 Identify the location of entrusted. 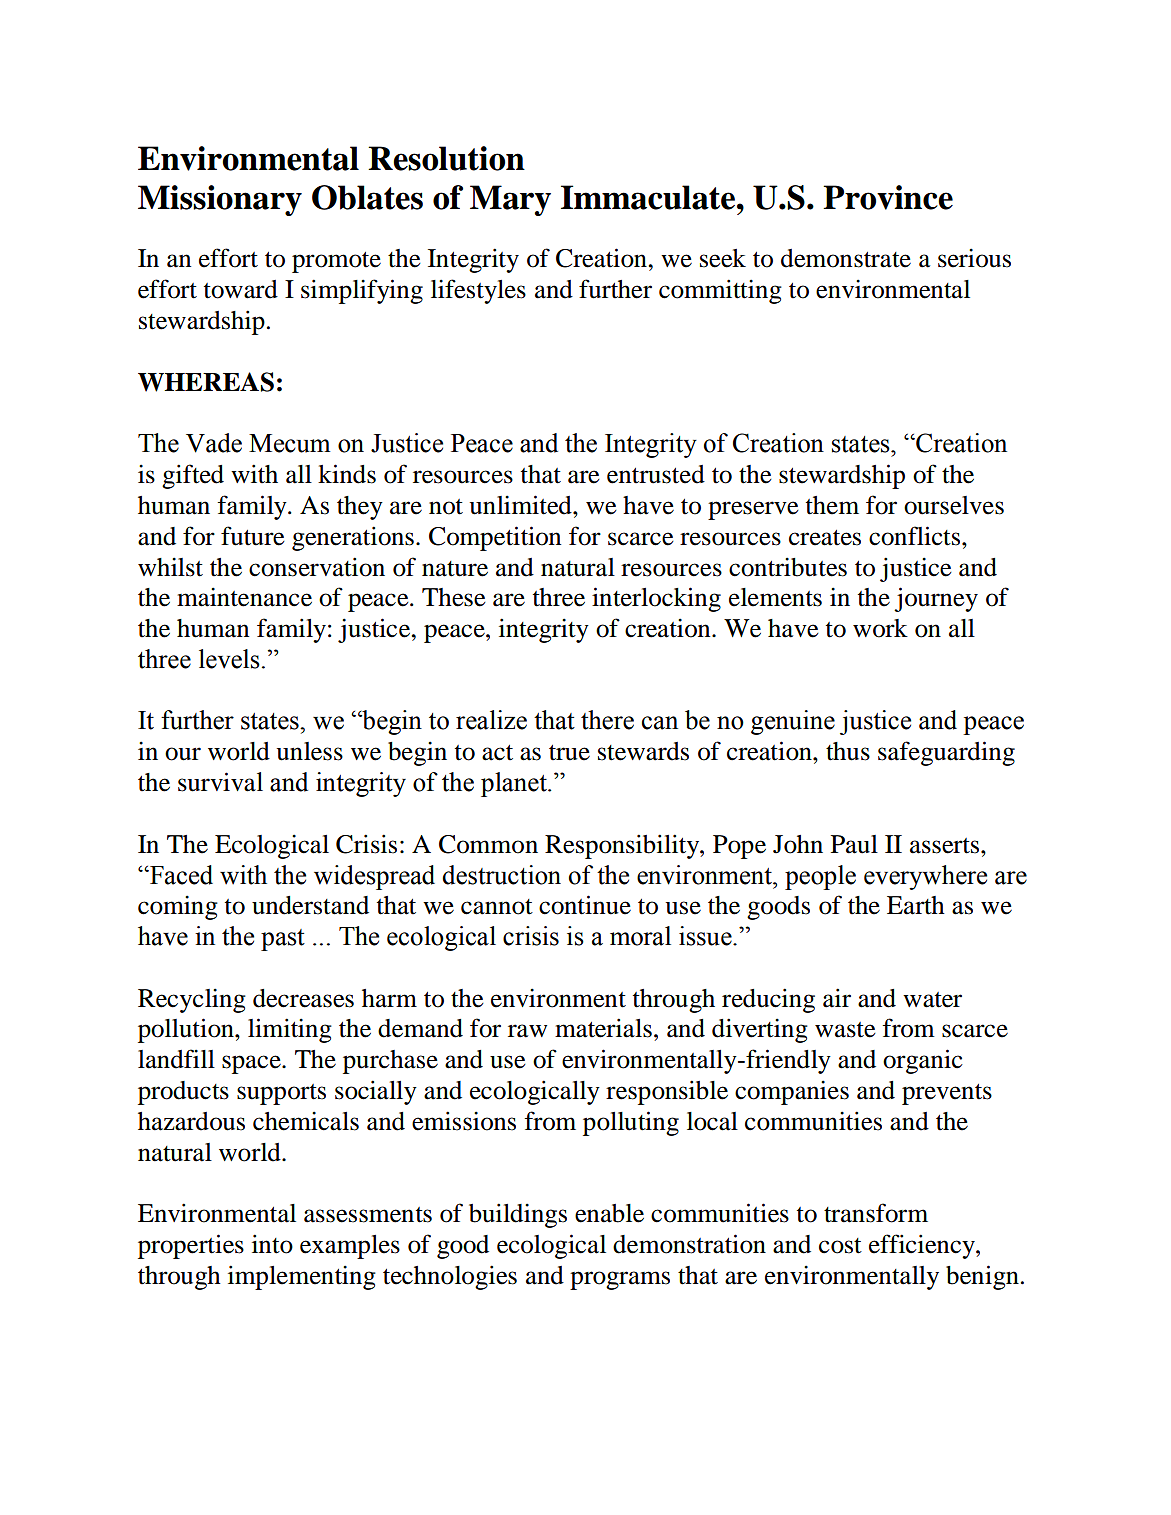
(656, 474).
